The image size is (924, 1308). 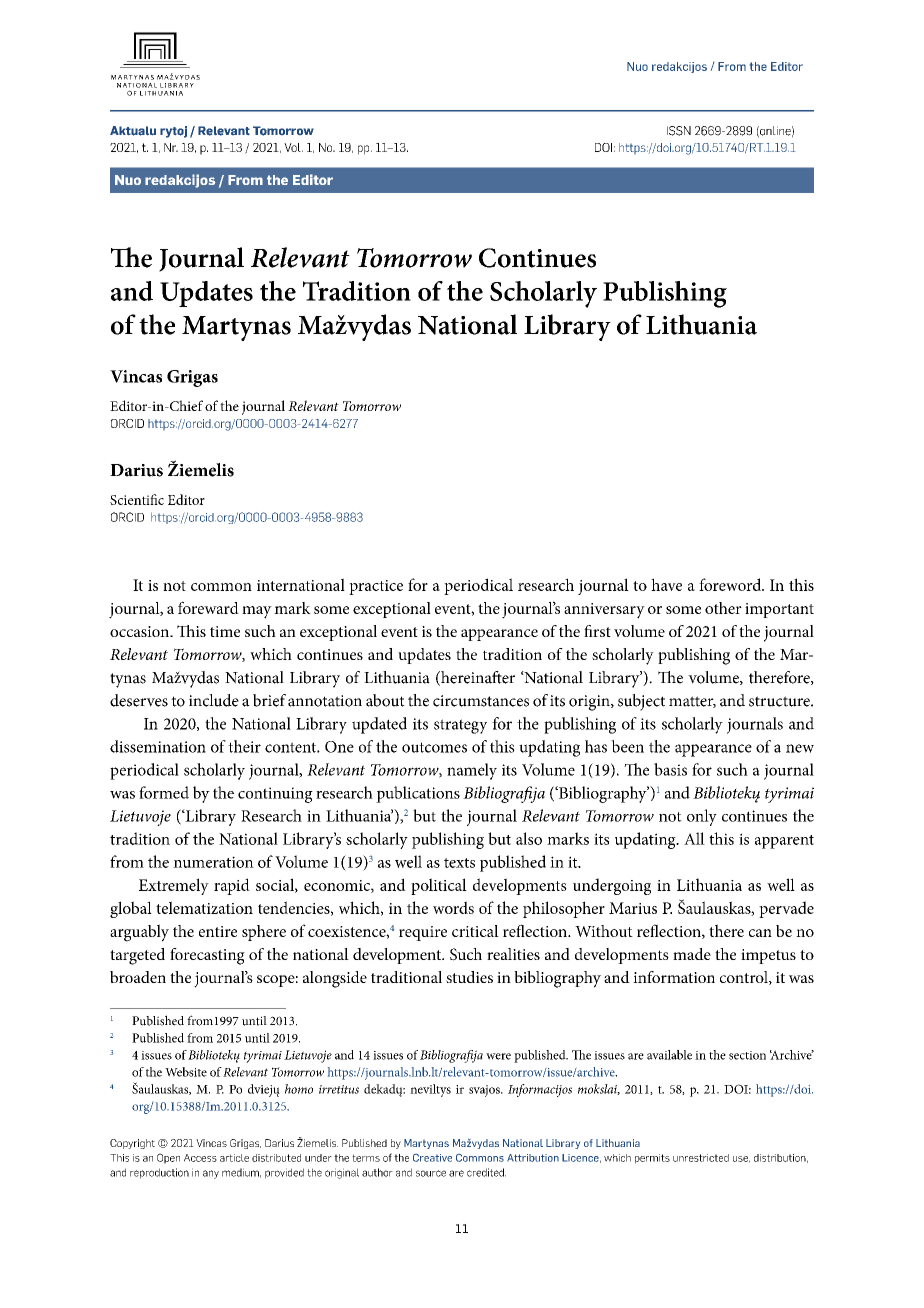 What do you see at coordinates (225, 631) in the screenshot?
I see `time` at bounding box center [225, 631].
